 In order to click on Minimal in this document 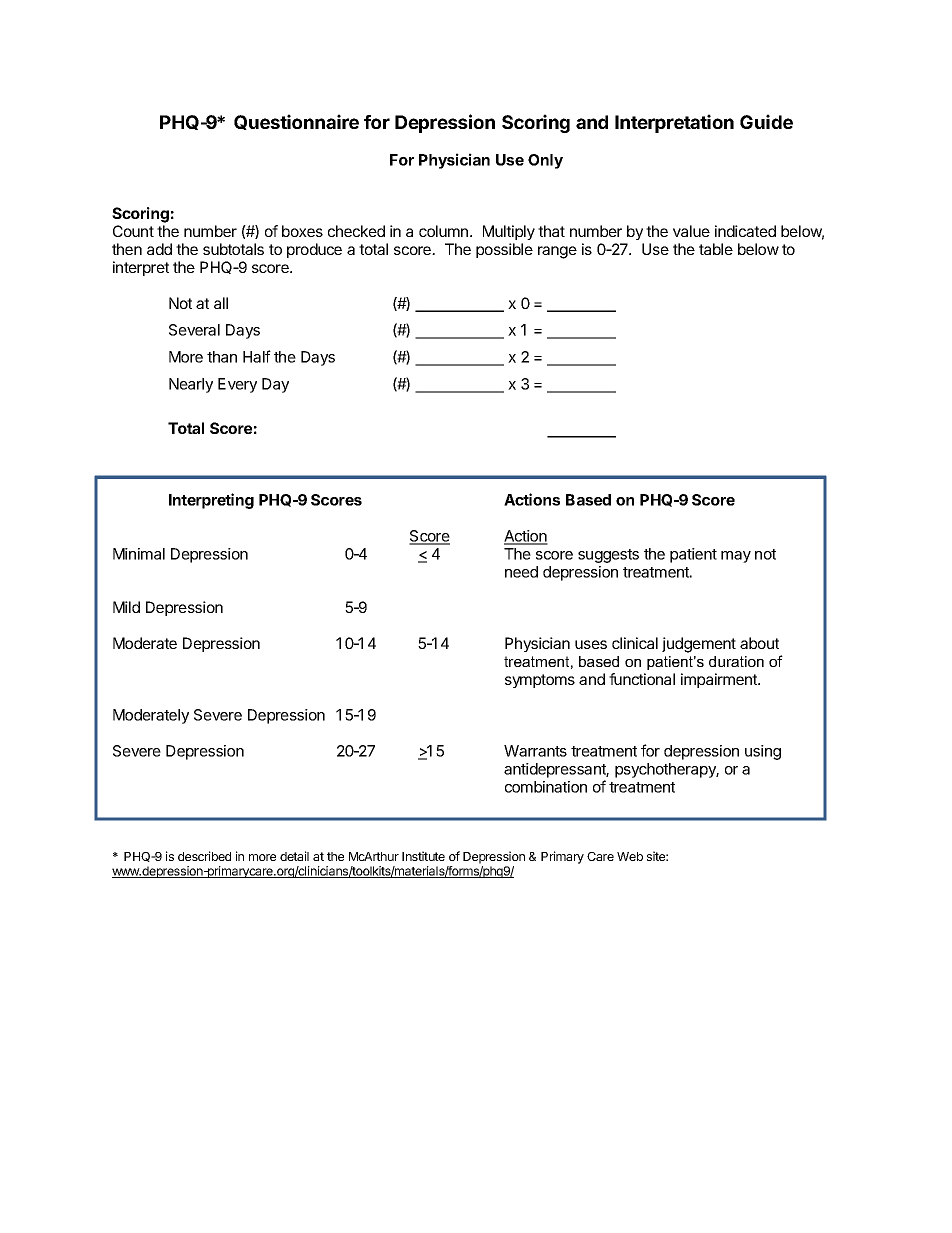, I will do `click(139, 554)`.
